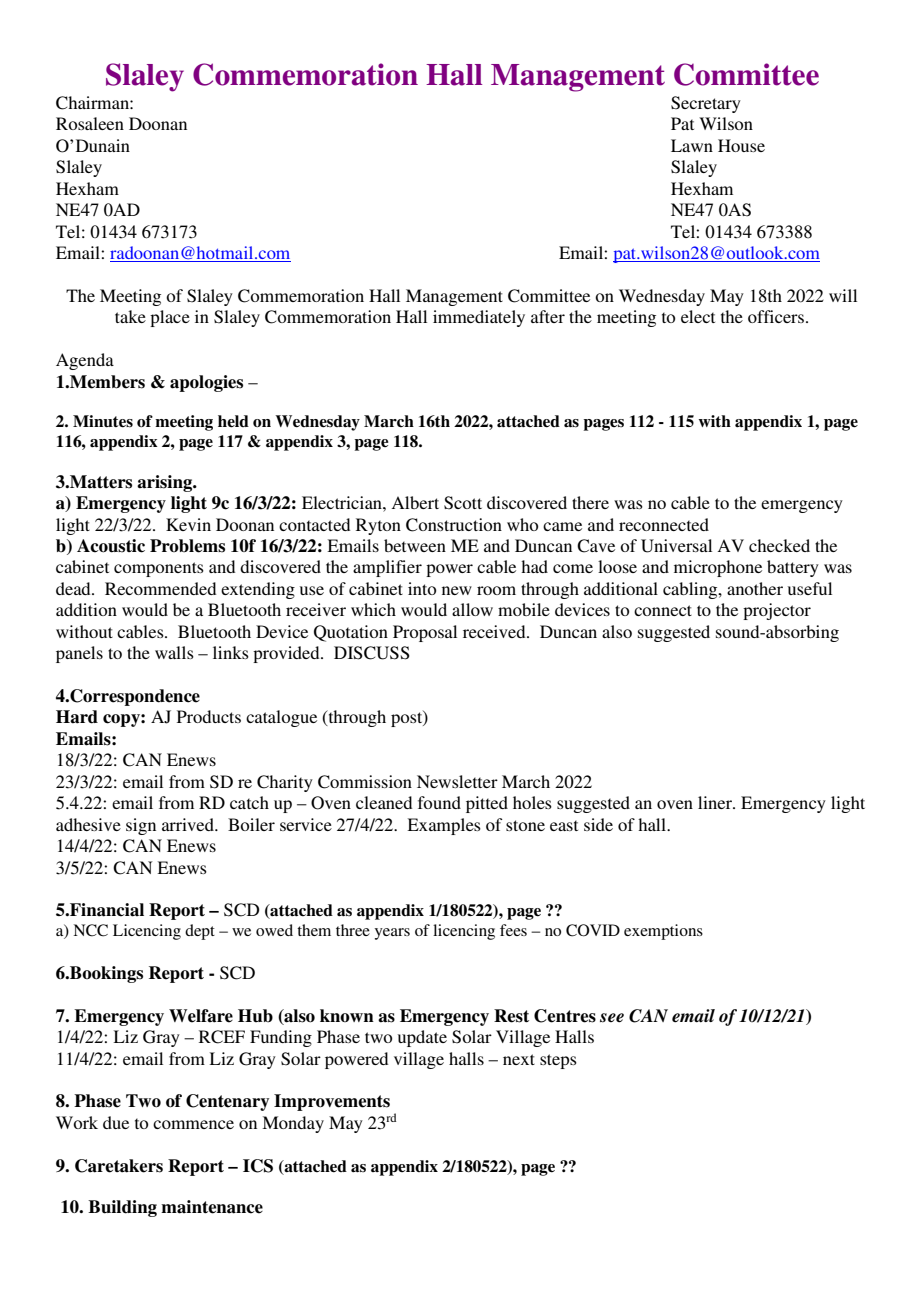 The image size is (924, 1308). Describe the element at coordinates (200, 932) in the image. I see `dept` at that location.
